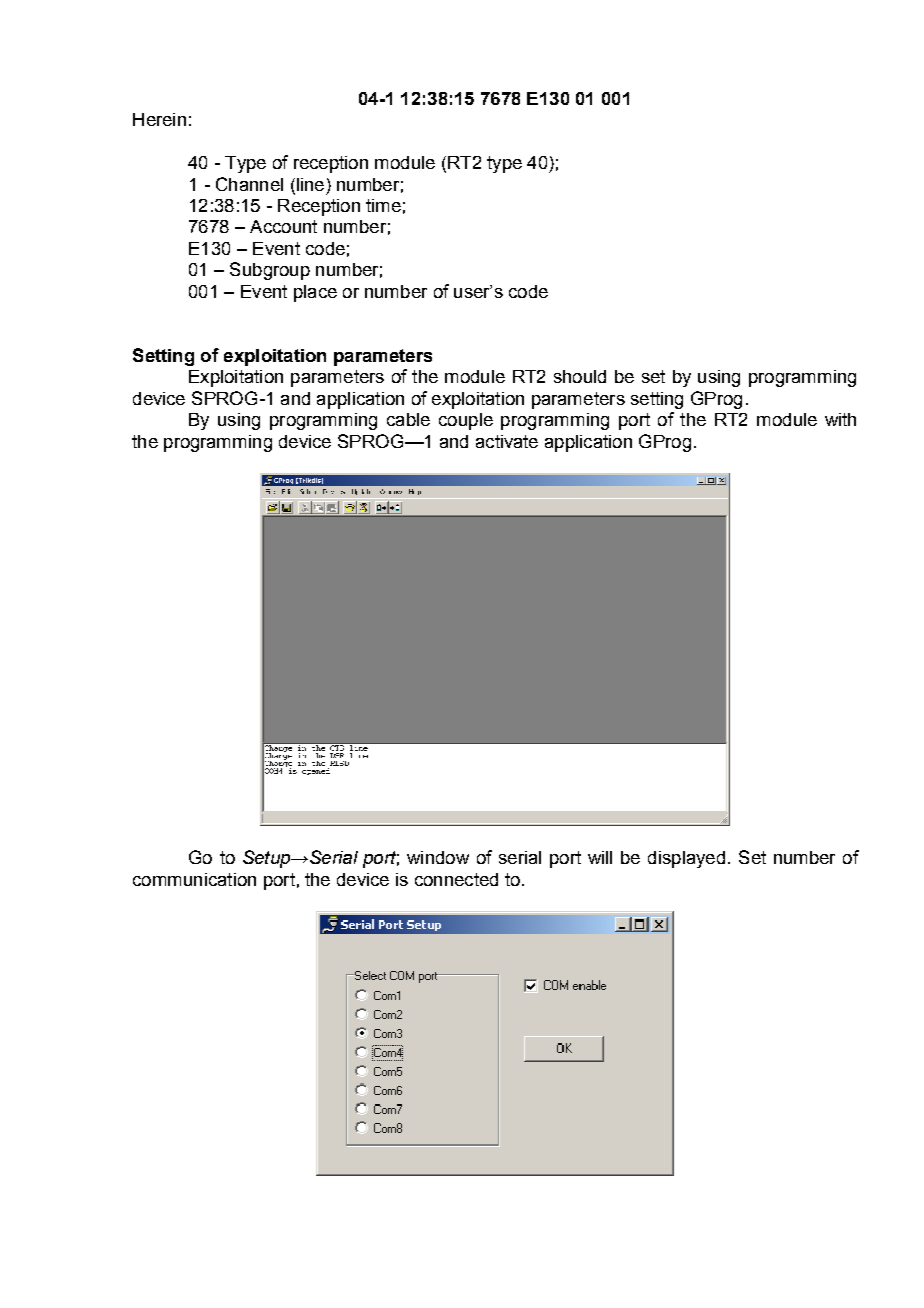  What do you see at coordinates (309, 184) in the document?
I see `line` at bounding box center [309, 184].
